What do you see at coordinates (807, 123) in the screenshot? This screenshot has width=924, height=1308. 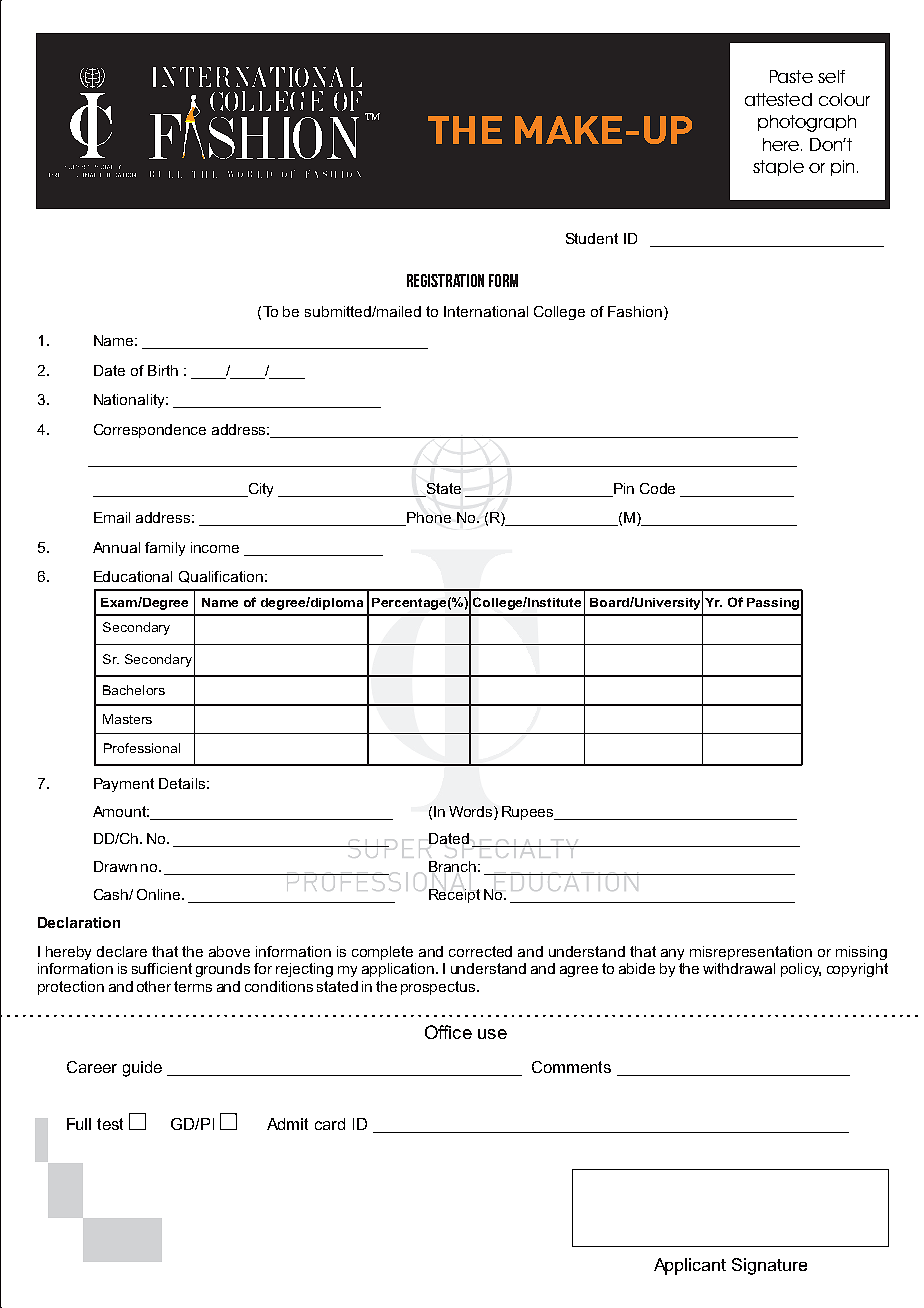 I see `photograph` at bounding box center [807, 123].
